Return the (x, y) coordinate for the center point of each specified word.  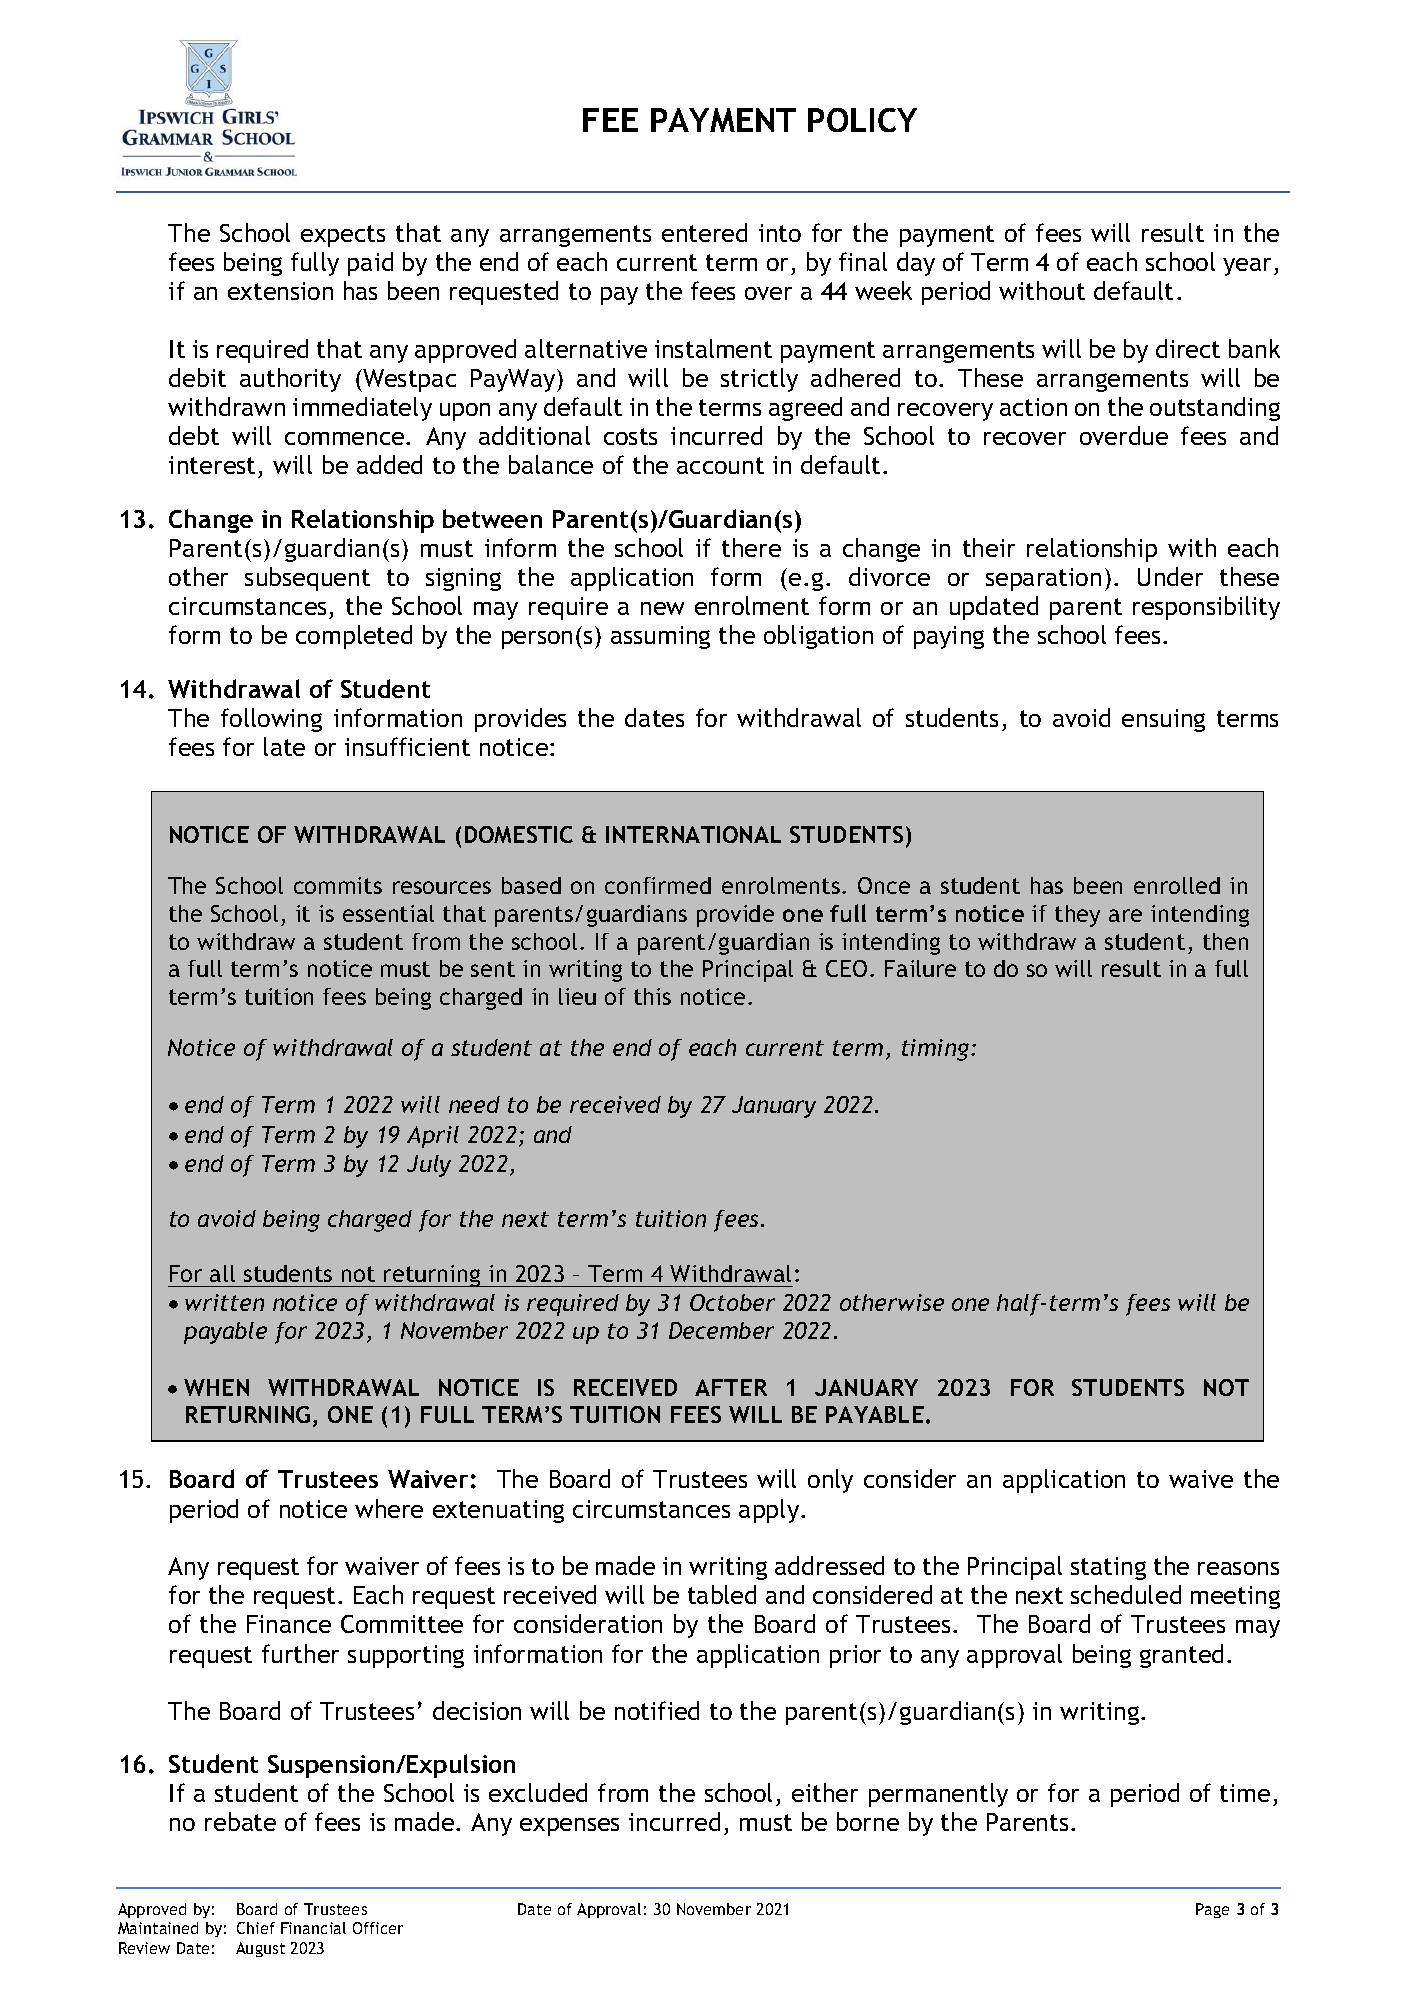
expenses (569, 1827)
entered (704, 232)
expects (343, 236)
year (1249, 267)
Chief (256, 1928)
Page (1212, 1910)
